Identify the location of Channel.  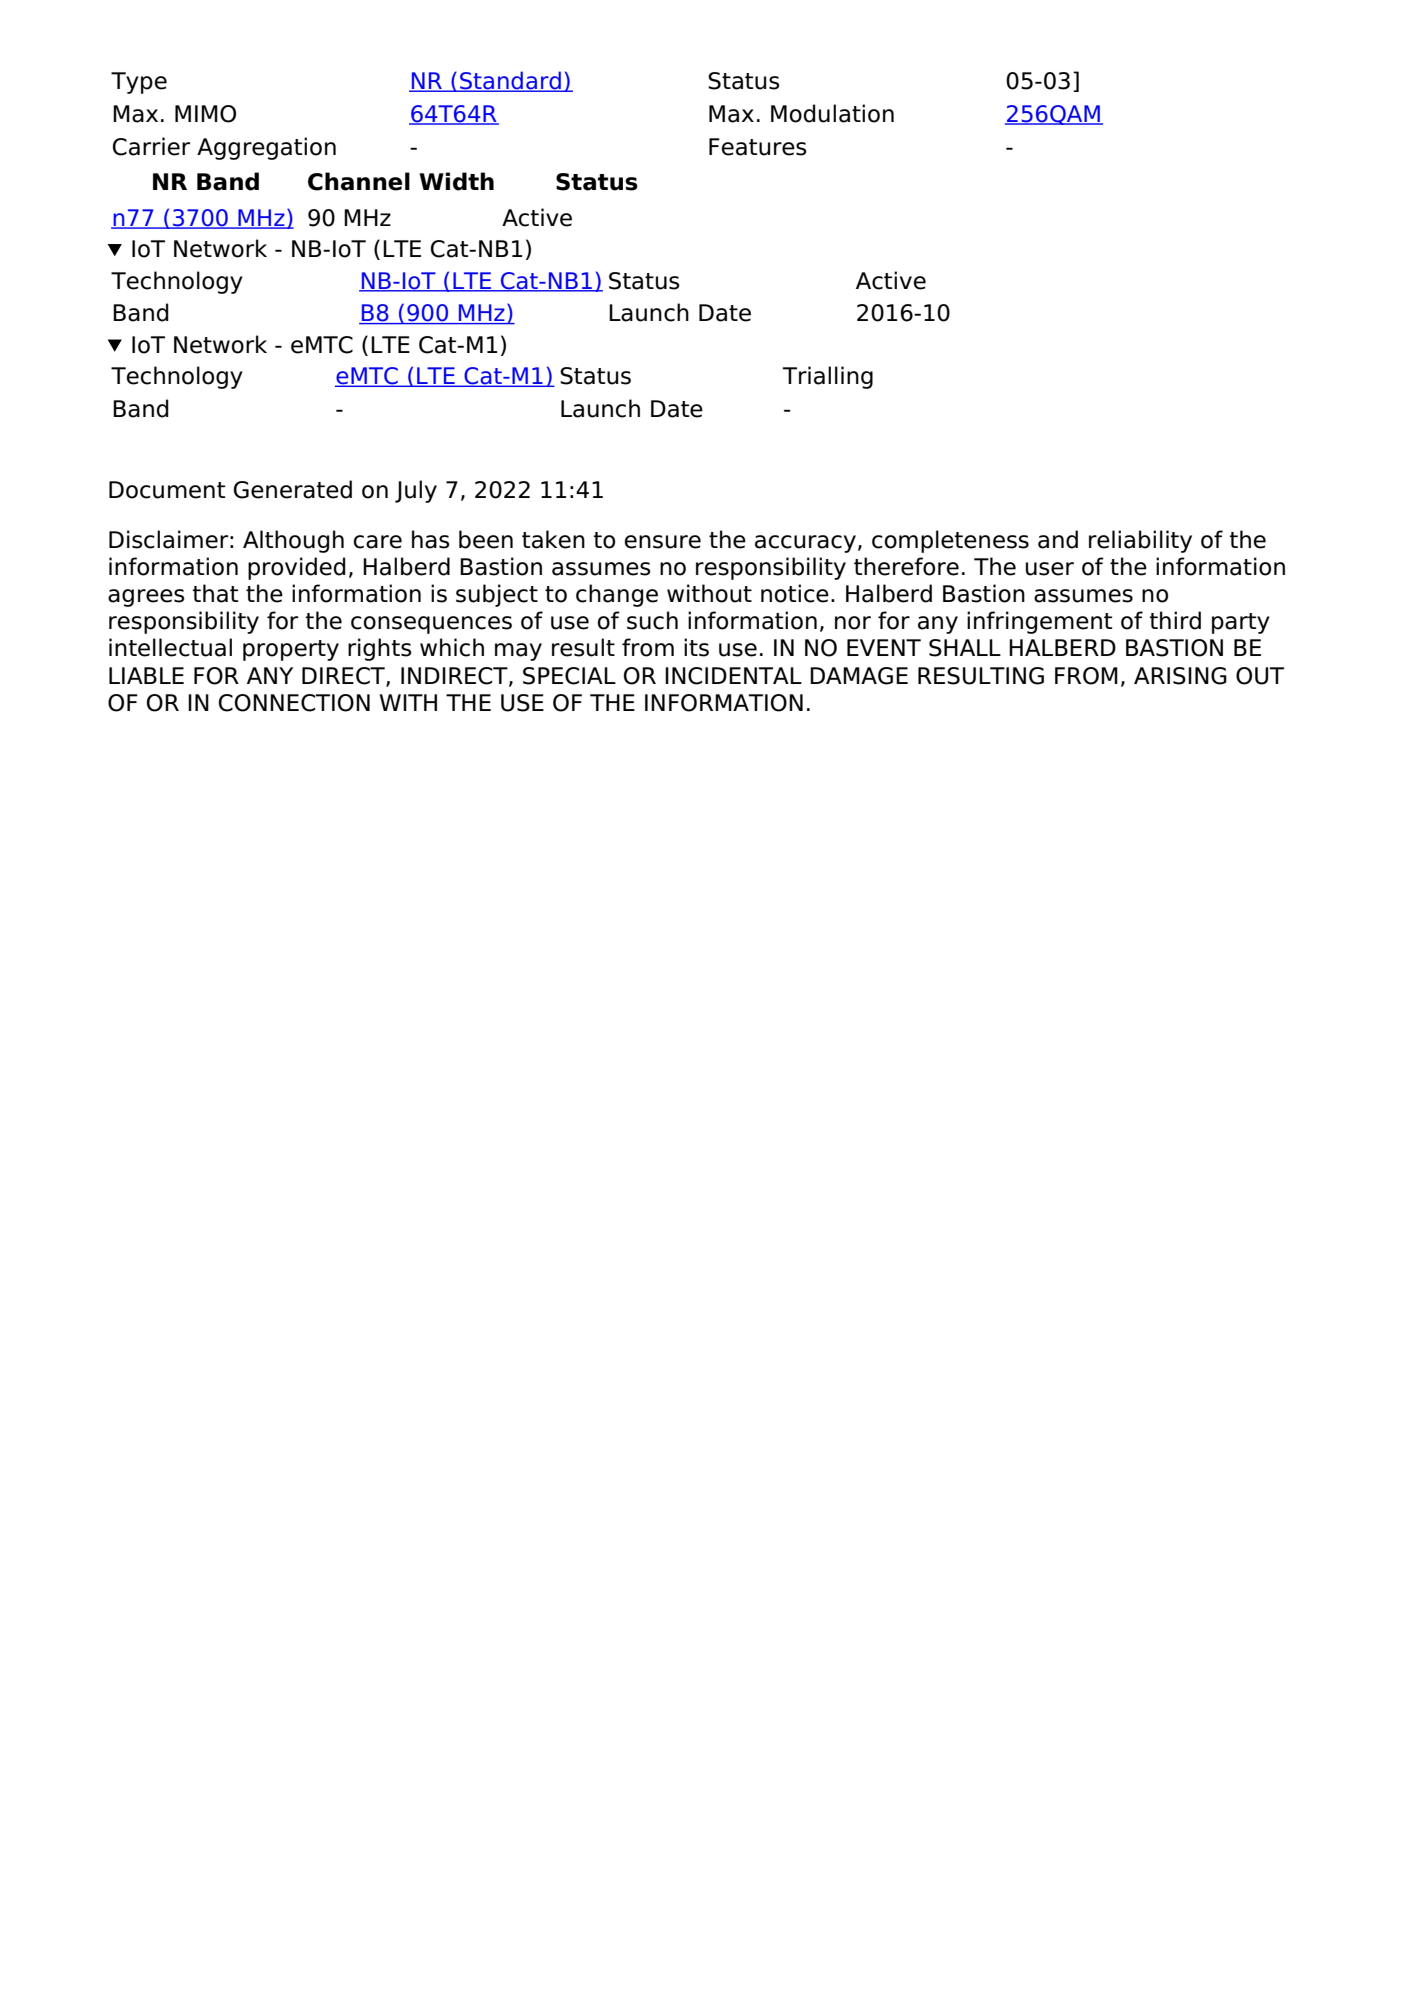
(359, 181).
